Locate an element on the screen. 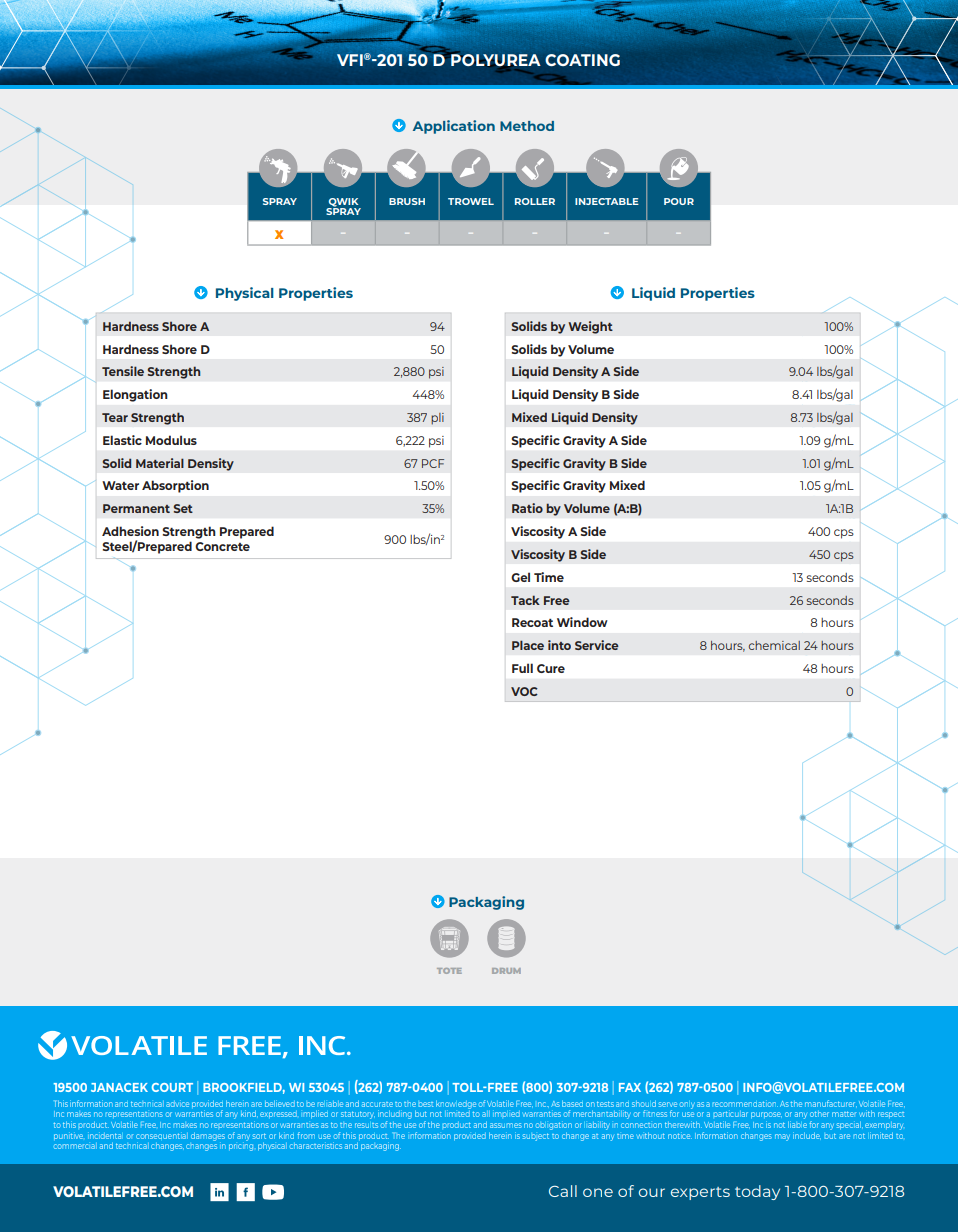  Application is located at coordinates (454, 127).
